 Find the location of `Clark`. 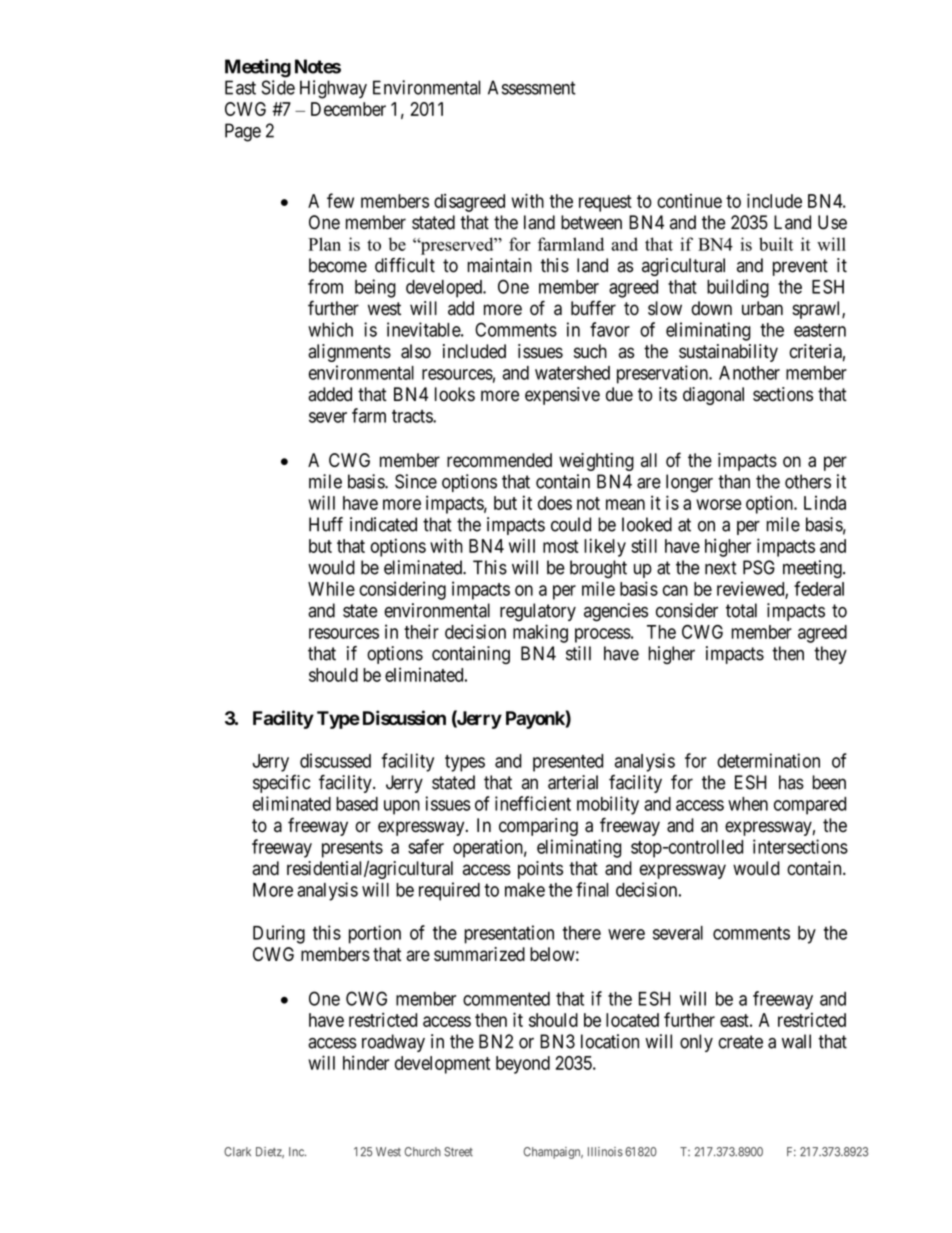

Clark is located at coordinates (237, 1152).
